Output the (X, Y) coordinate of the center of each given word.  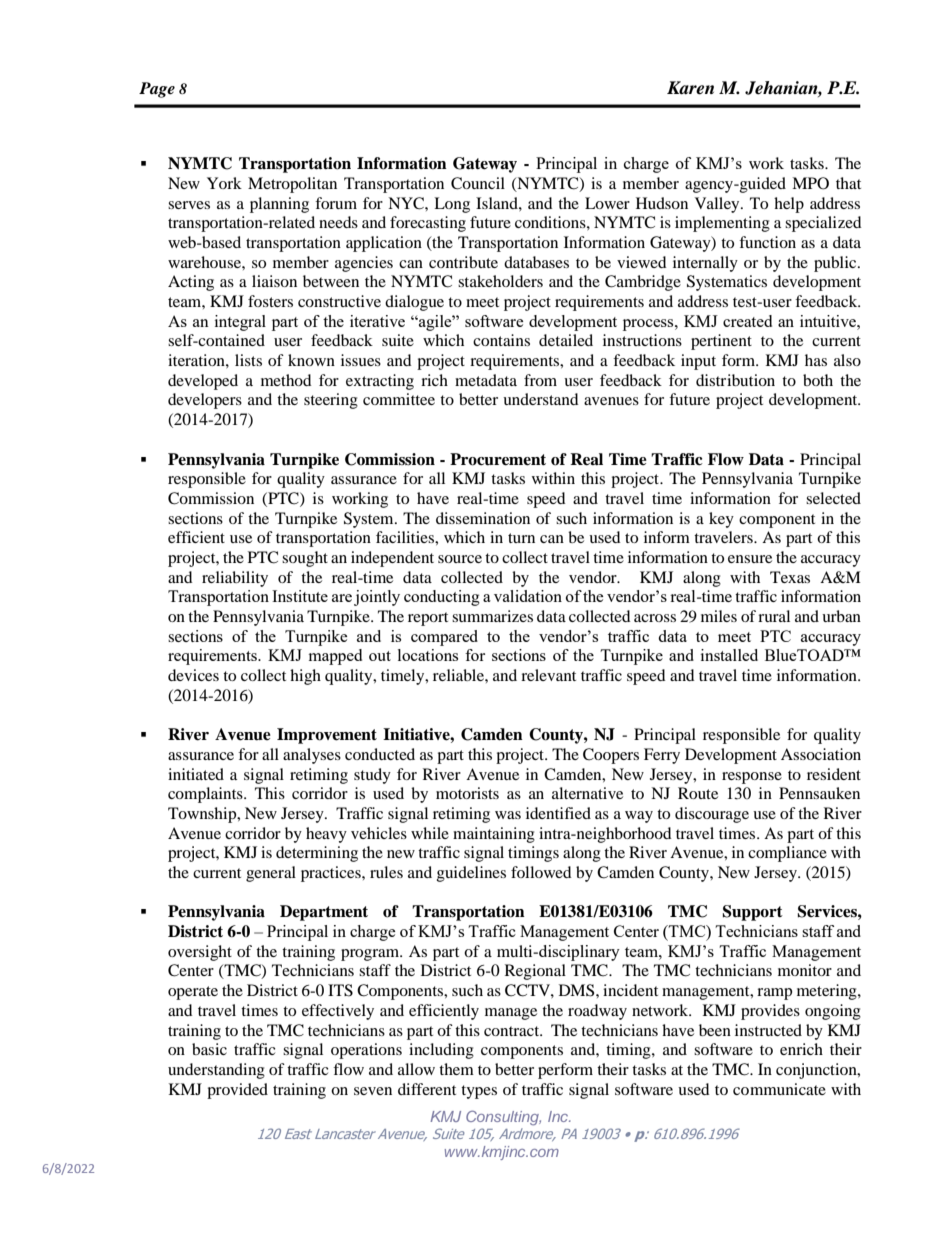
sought (305, 559)
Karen (690, 88)
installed (729, 655)
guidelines (471, 874)
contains (501, 340)
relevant (548, 675)
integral (240, 323)
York (224, 183)
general (271, 874)
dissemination (483, 518)
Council (478, 183)
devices (193, 675)
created (747, 321)
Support (752, 913)
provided (237, 1091)
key (721, 520)
